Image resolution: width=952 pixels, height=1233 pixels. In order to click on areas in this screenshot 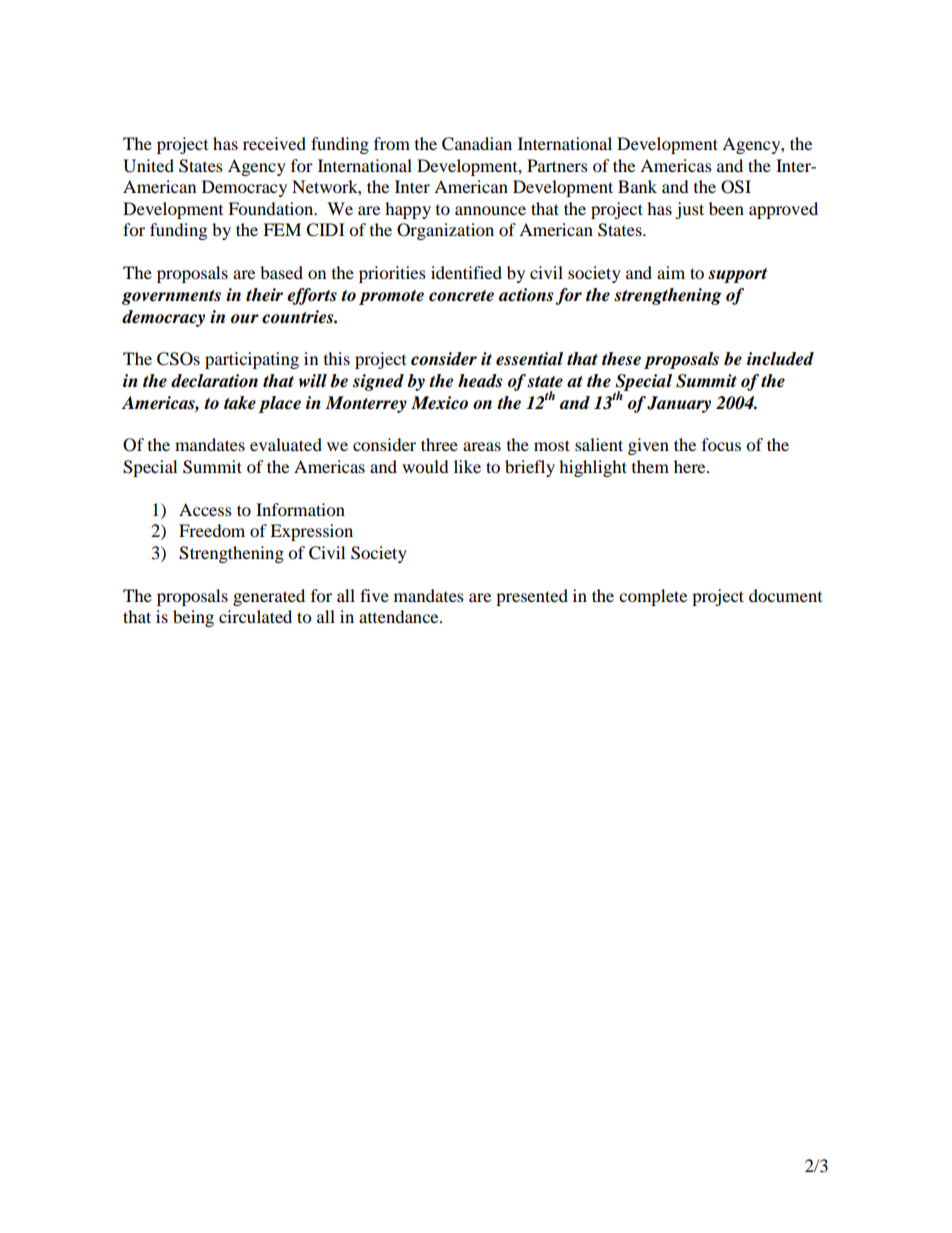, I will do `click(482, 446)`.
